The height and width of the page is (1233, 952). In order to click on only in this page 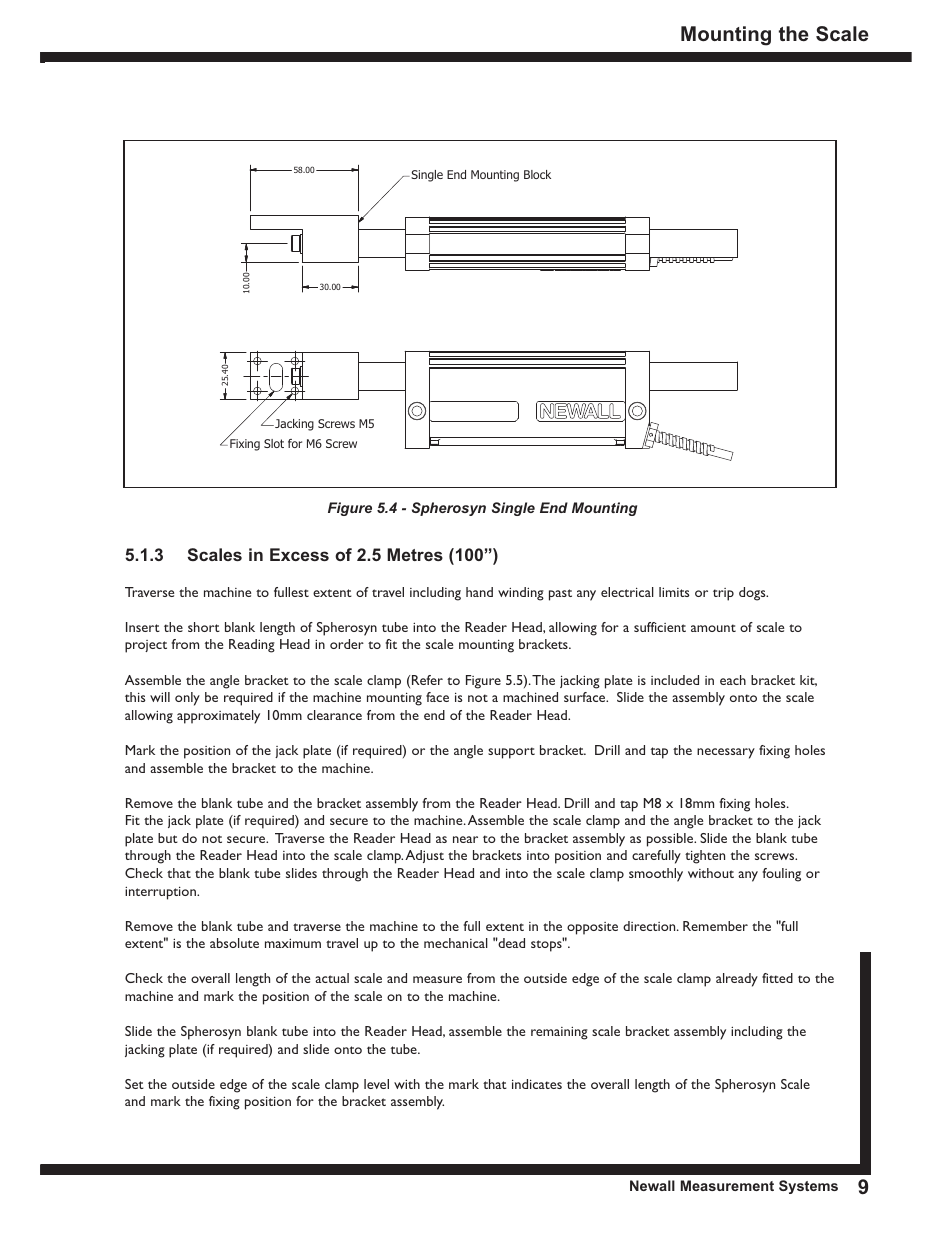, I will do `click(187, 699)`.
